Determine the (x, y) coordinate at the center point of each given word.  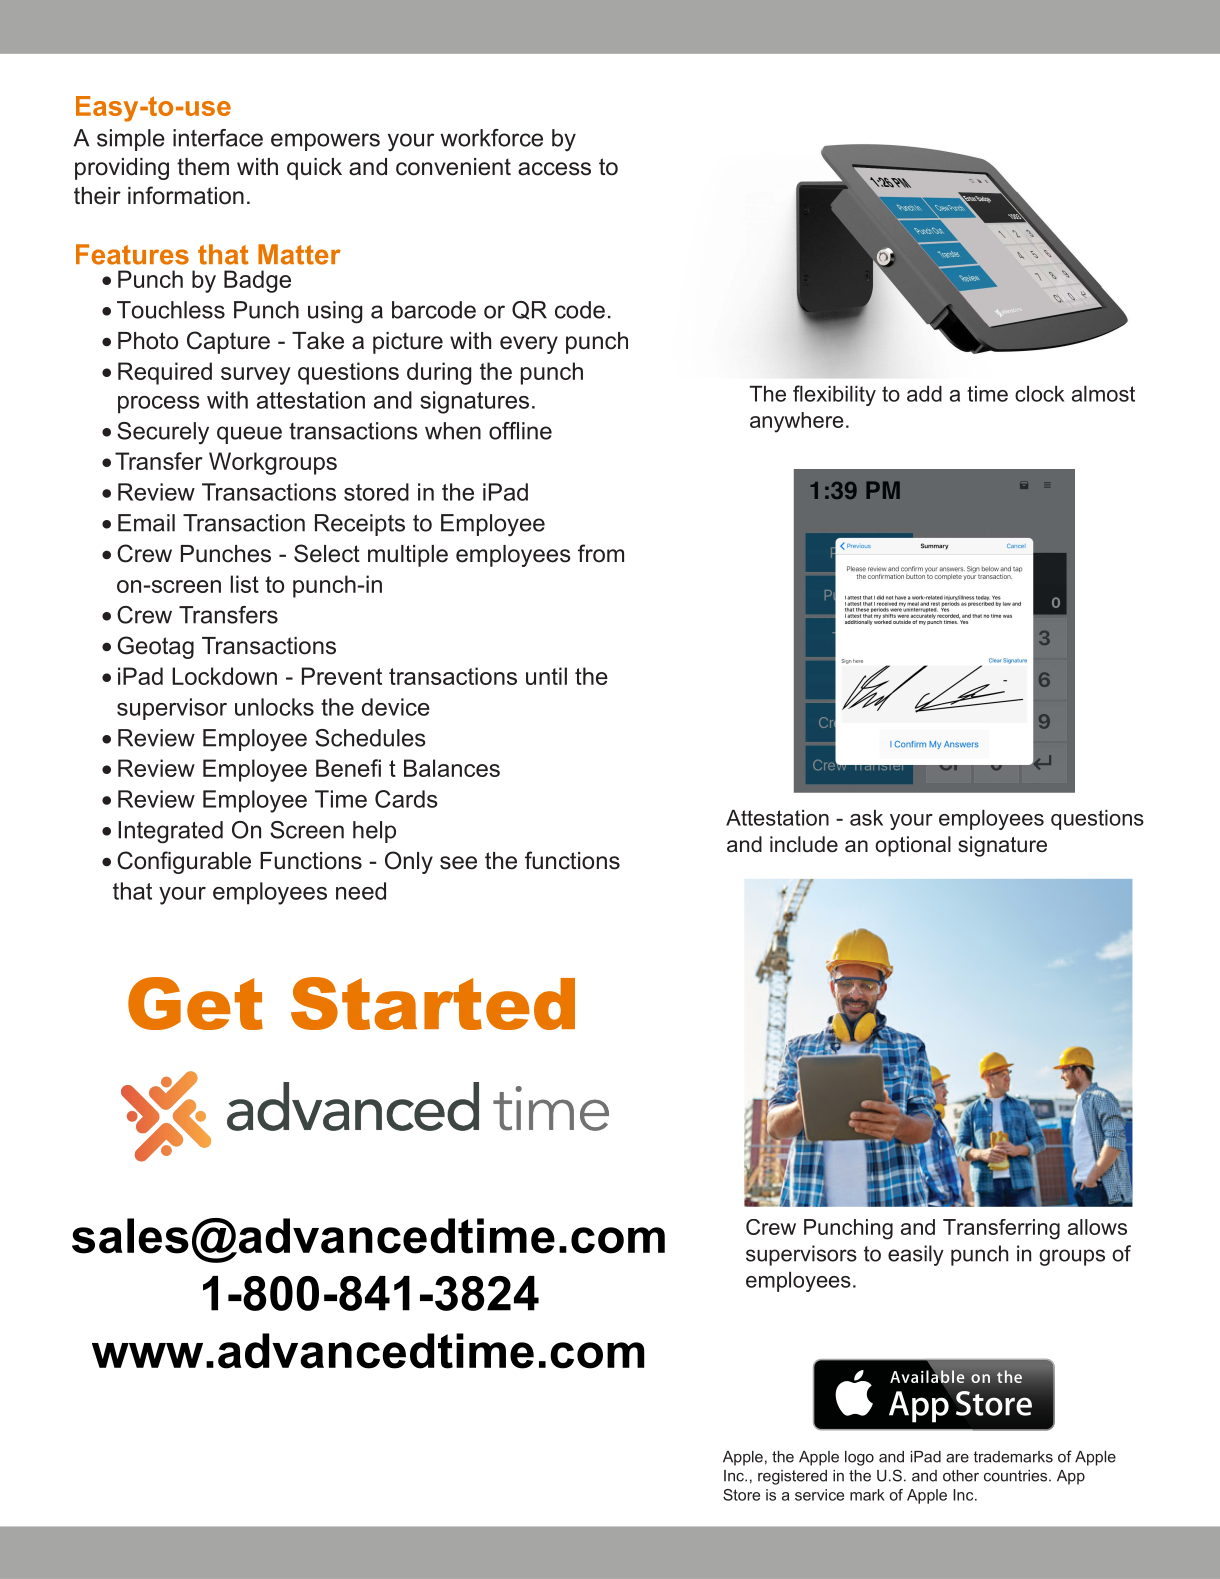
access (554, 169)
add (924, 394)
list (244, 584)
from (601, 553)
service (819, 1495)
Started (433, 1003)
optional (913, 846)
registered (792, 1477)
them (203, 167)
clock (1040, 394)
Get (195, 1003)
